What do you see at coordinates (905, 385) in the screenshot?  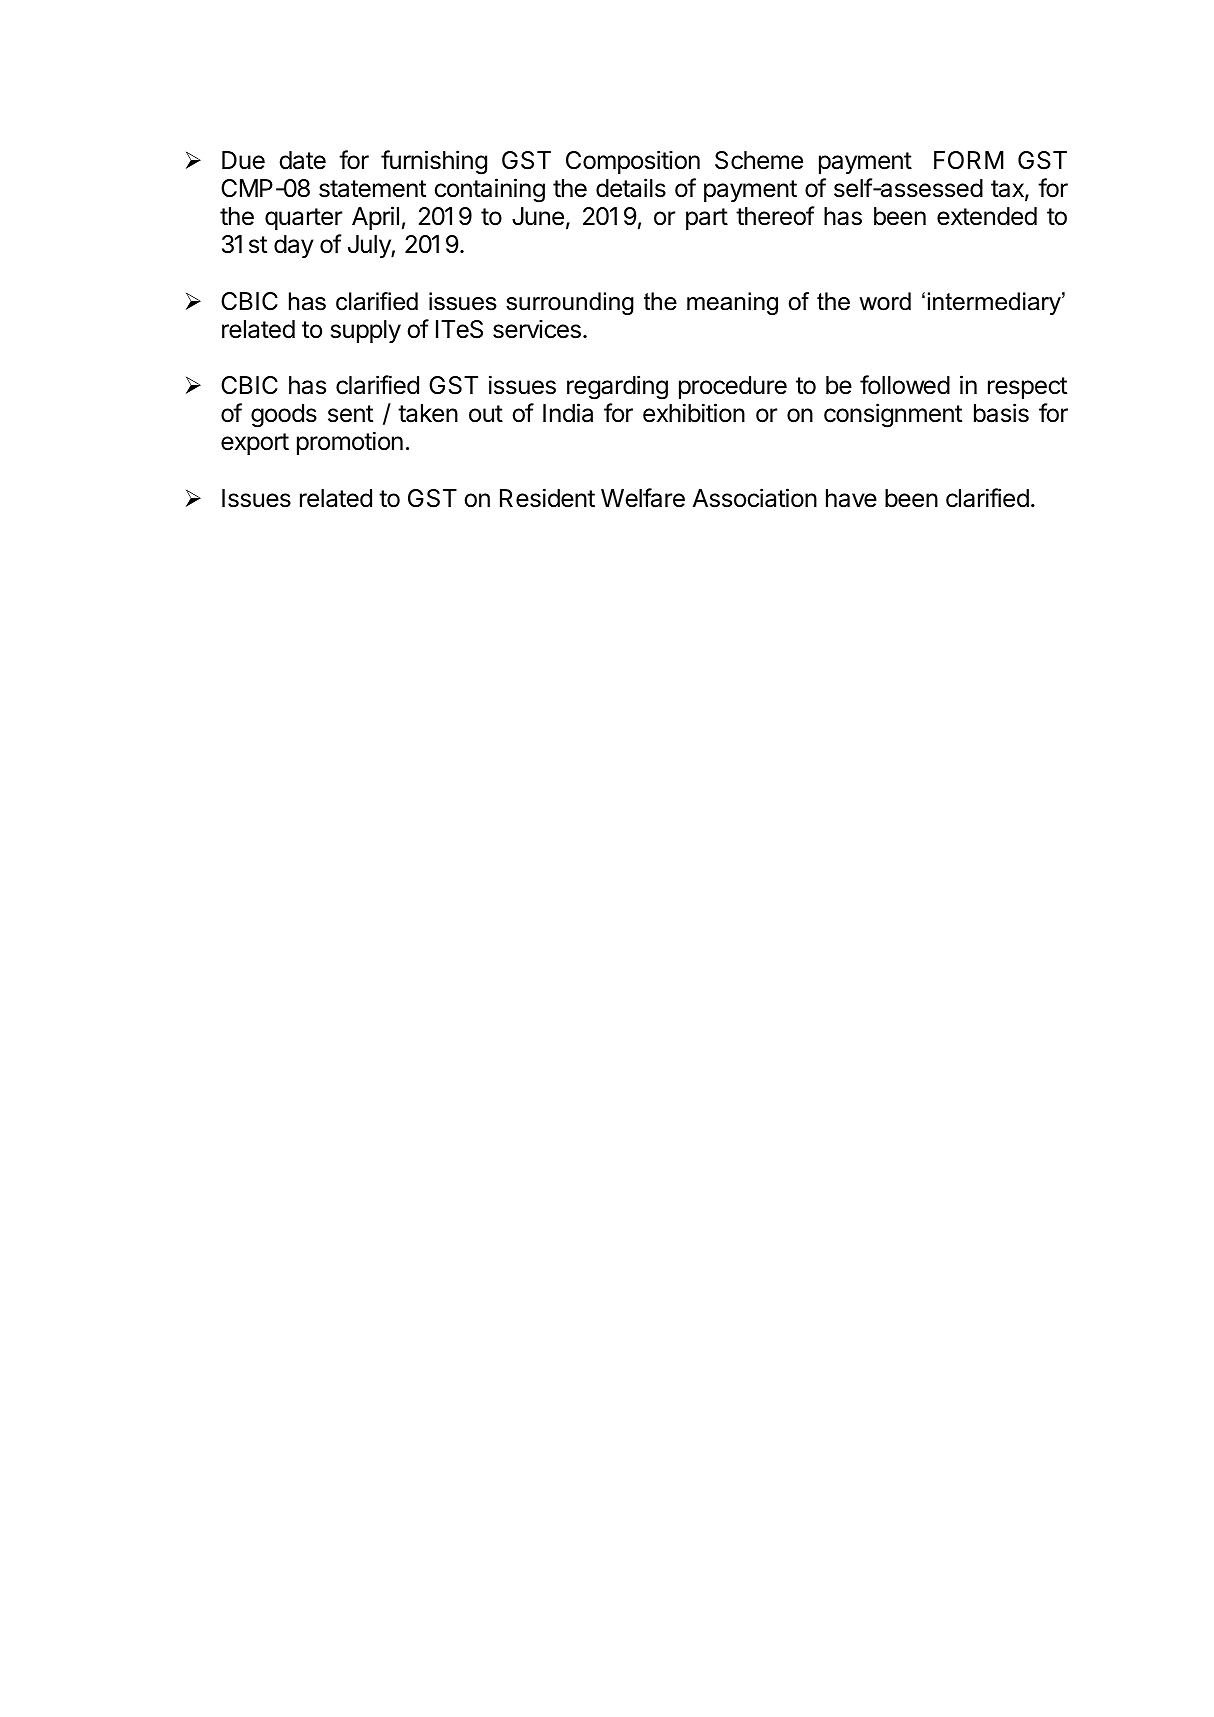 I see `followed` at bounding box center [905, 385].
